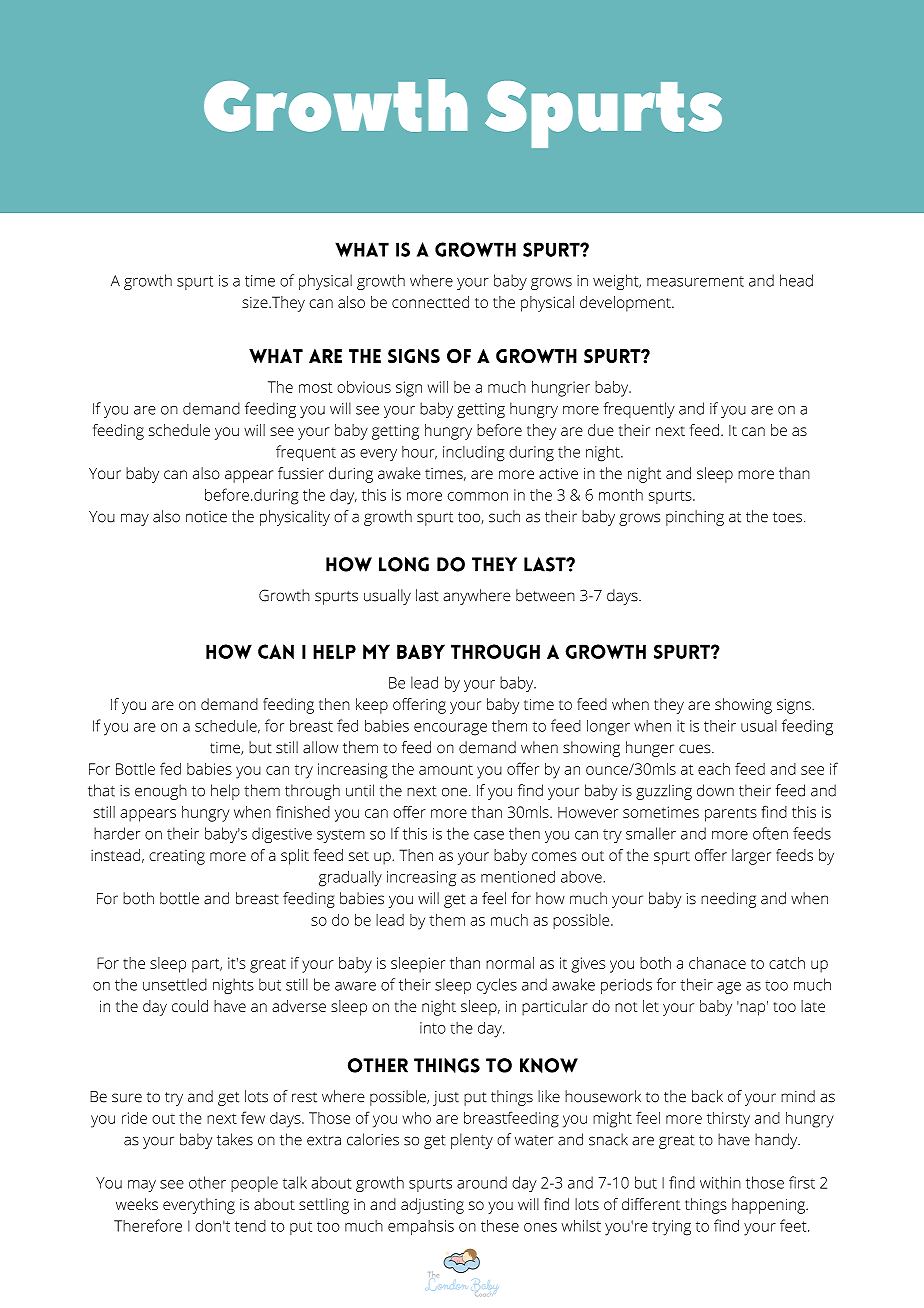 This page has height=1308, width=924. Describe the element at coordinates (796, 280) in the page. I see `head` at that location.
